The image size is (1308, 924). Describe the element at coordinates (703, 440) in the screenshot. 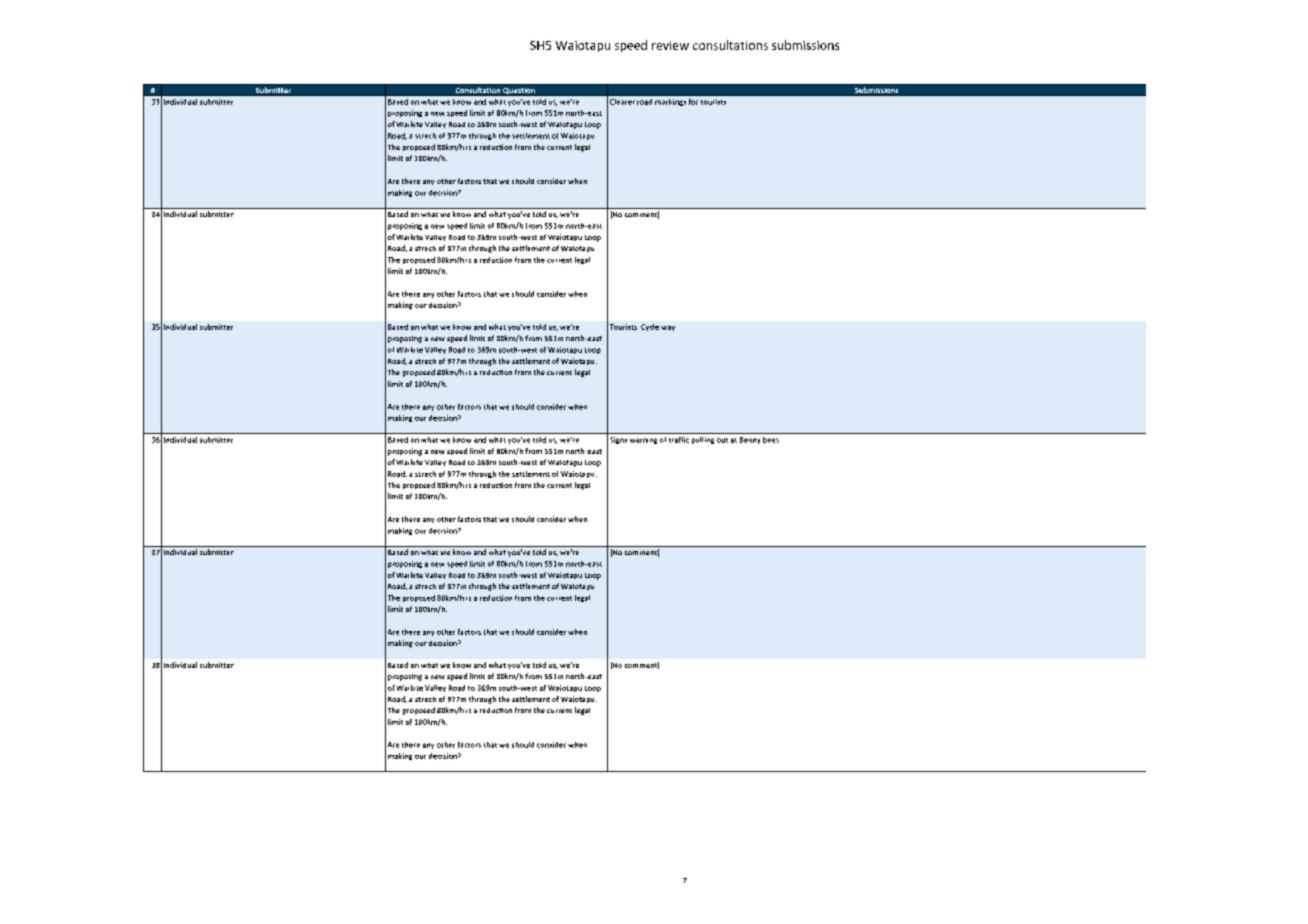

I see `pulling` at that location.
